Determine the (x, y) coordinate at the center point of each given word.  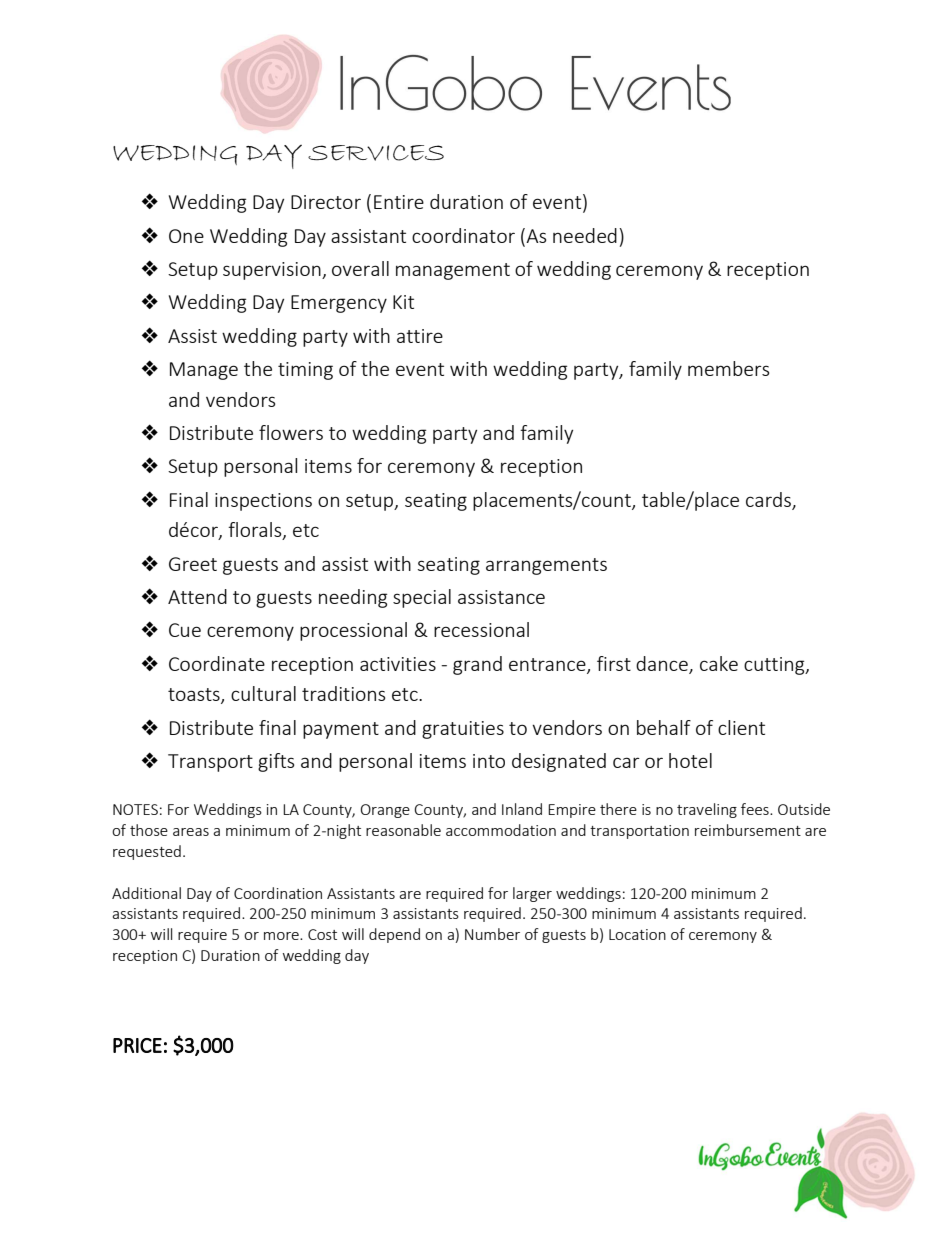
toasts (195, 696)
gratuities (463, 730)
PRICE (137, 1045)
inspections (263, 502)
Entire (399, 202)
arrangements (546, 566)
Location (637, 934)
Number (492, 934)
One (186, 236)
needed (585, 235)
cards (769, 500)
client (741, 727)
